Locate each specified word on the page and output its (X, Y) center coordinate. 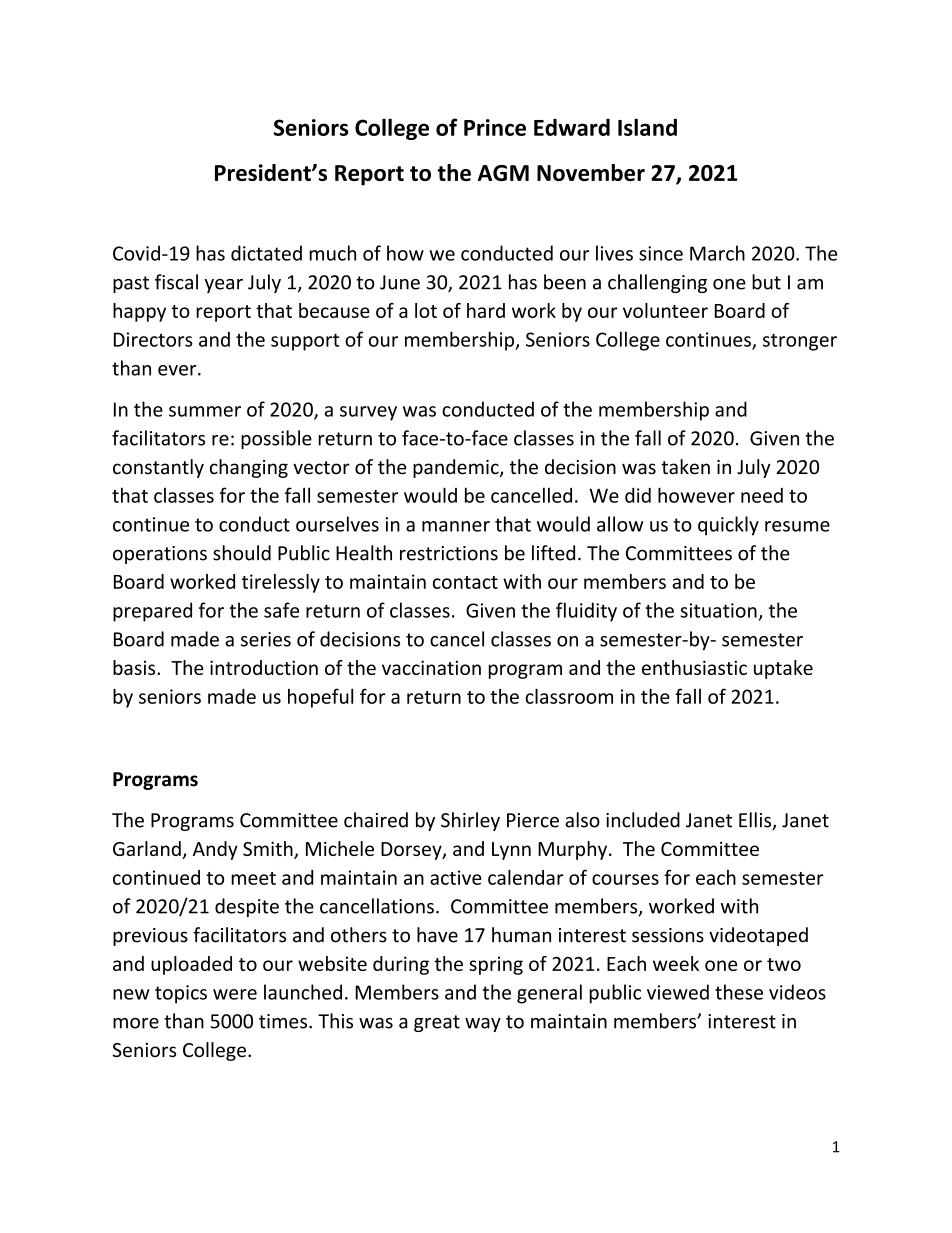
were (235, 994)
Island (647, 127)
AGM (503, 173)
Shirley (470, 821)
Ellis (756, 821)
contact (465, 582)
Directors (153, 339)
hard (486, 310)
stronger (800, 342)
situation (718, 610)
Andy (215, 850)
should (242, 553)
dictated (266, 253)
